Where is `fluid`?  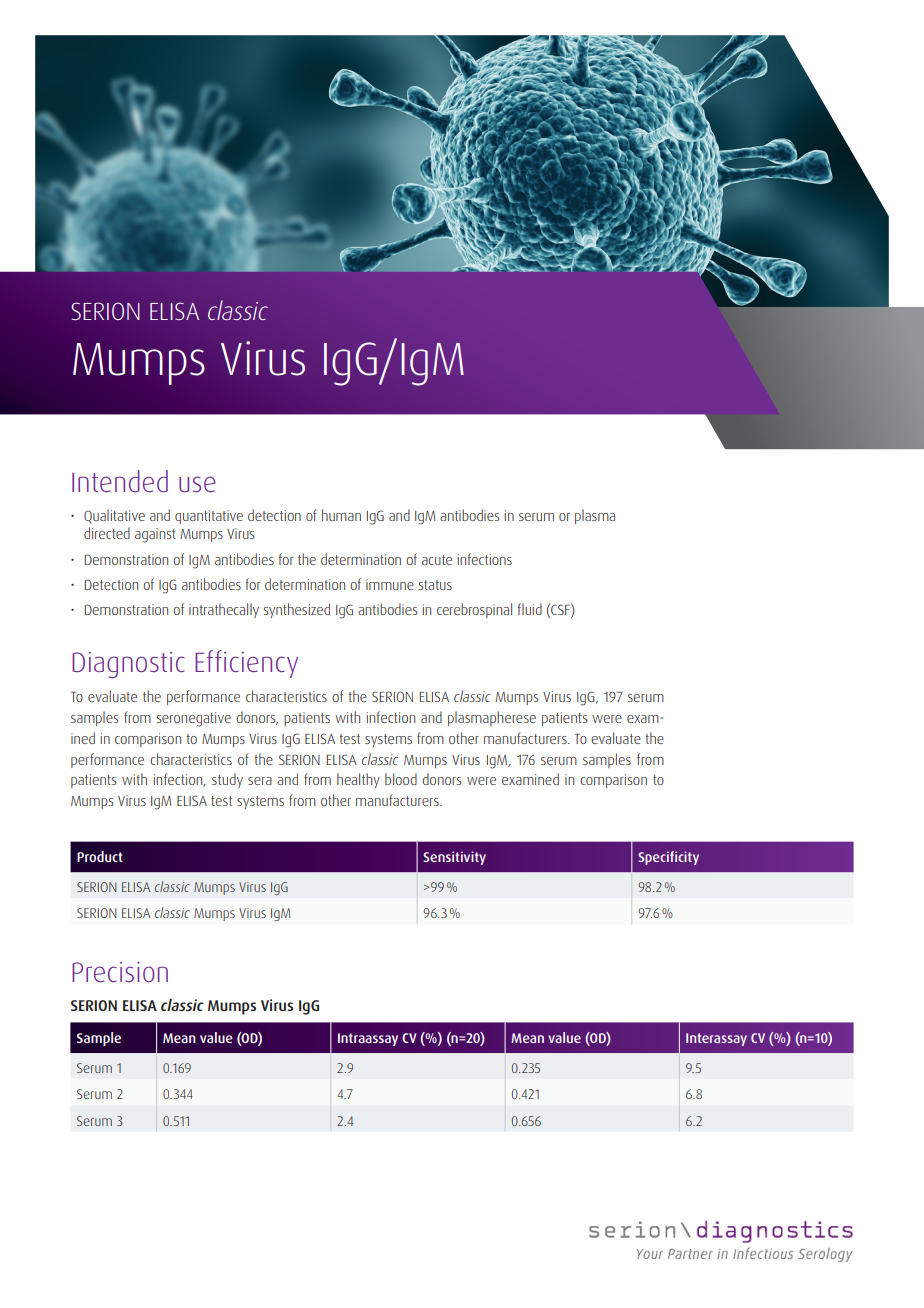 fluid is located at coordinates (530, 609).
